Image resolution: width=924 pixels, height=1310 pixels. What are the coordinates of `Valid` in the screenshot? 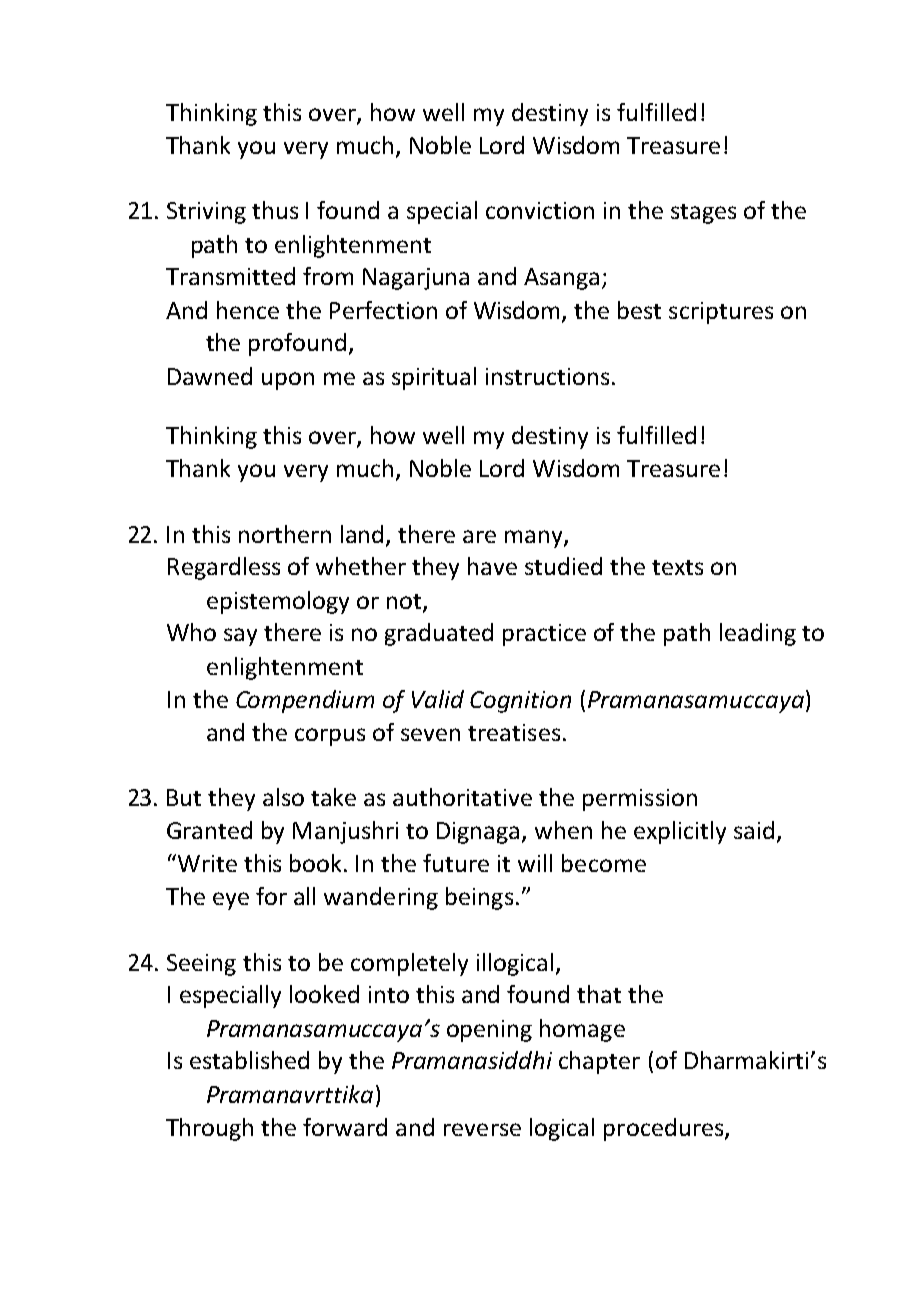 It's located at (438, 699).
